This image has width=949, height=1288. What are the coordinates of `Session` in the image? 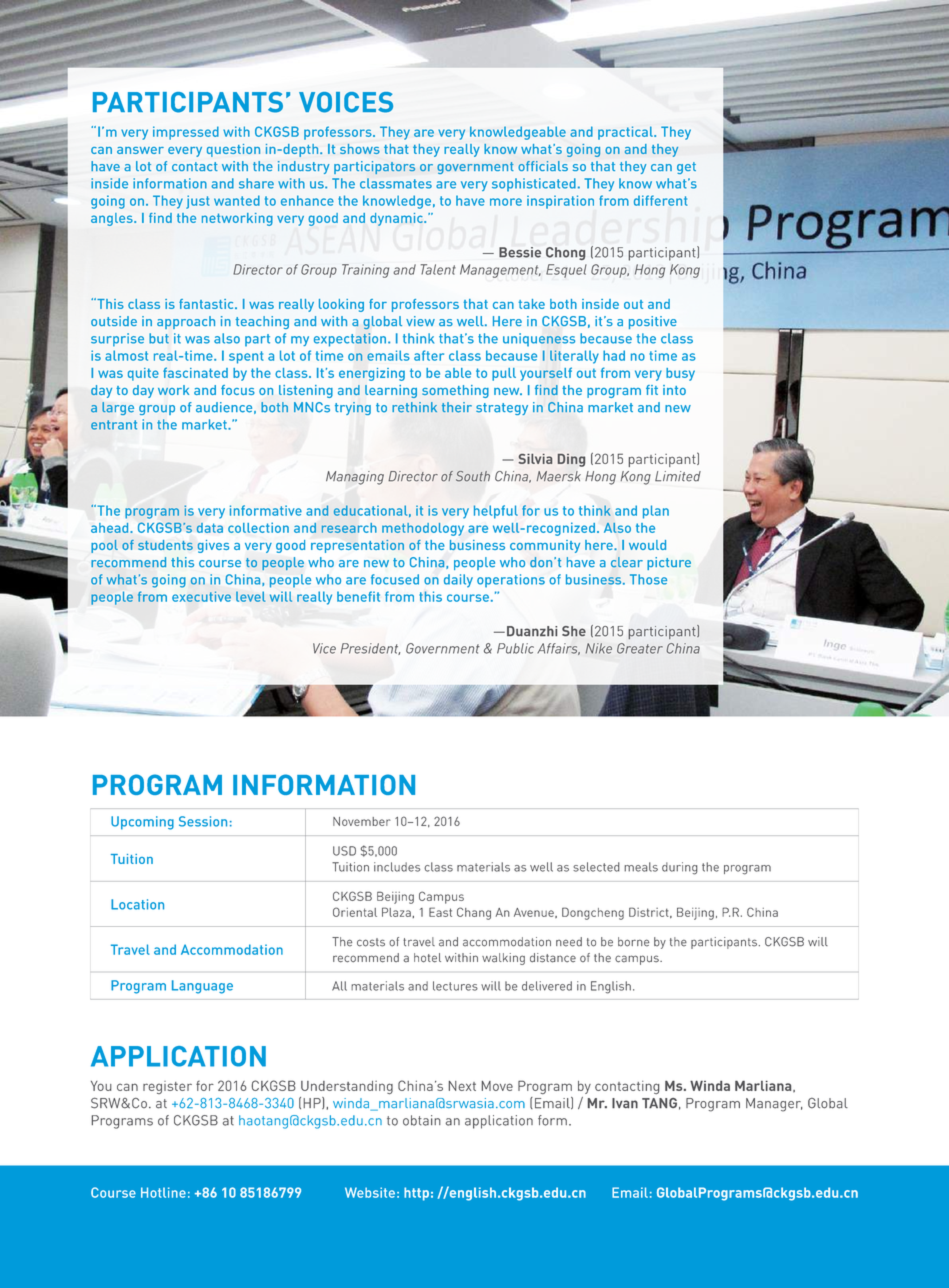 It's located at (203, 821).
